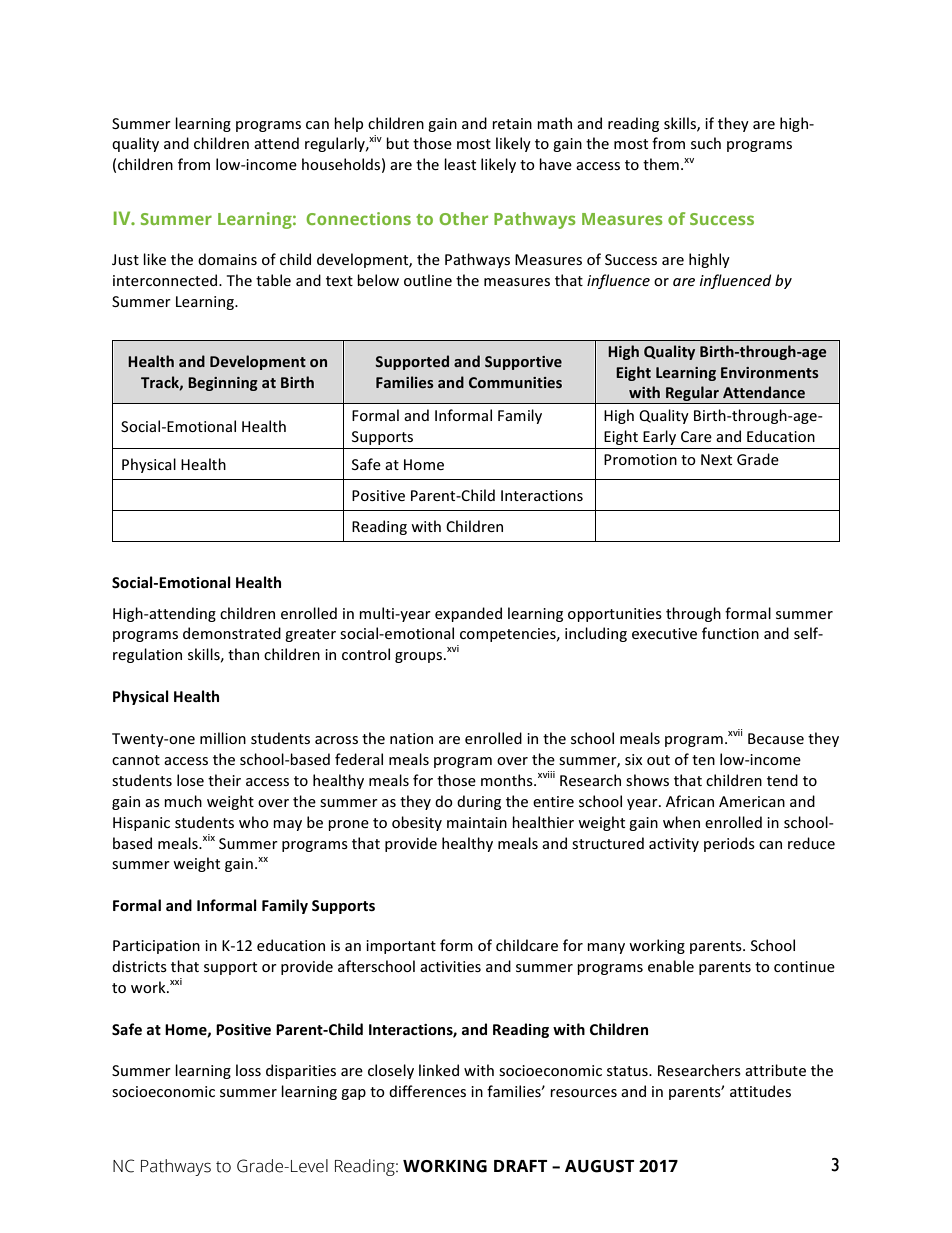 The height and width of the screenshot is (1233, 952). What do you see at coordinates (520, 1166) in the screenshot?
I see `DRAFT` at bounding box center [520, 1166].
